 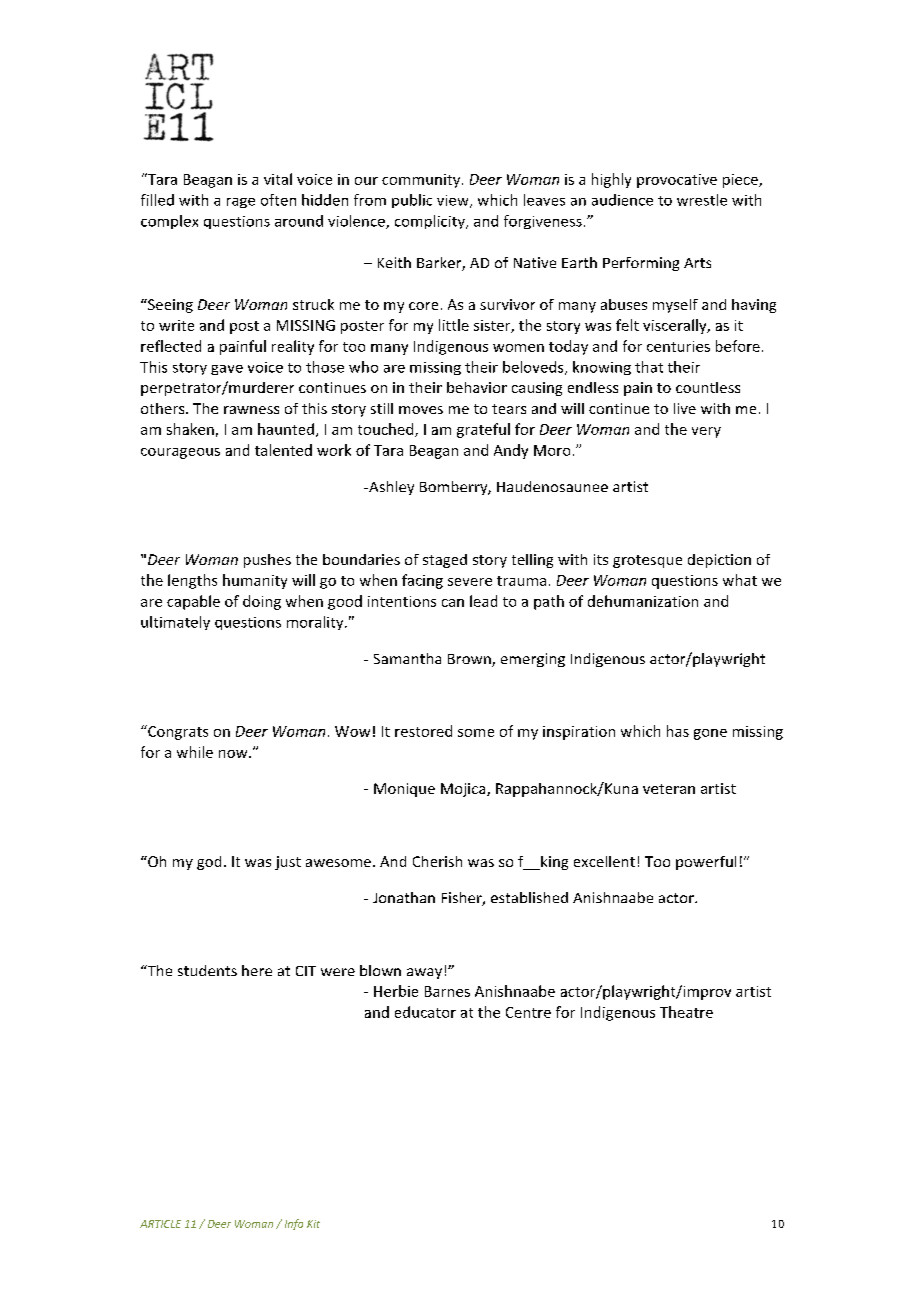 What do you see at coordinates (702, 200) in the page?
I see `wrestle` at bounding box center [702, 200].
